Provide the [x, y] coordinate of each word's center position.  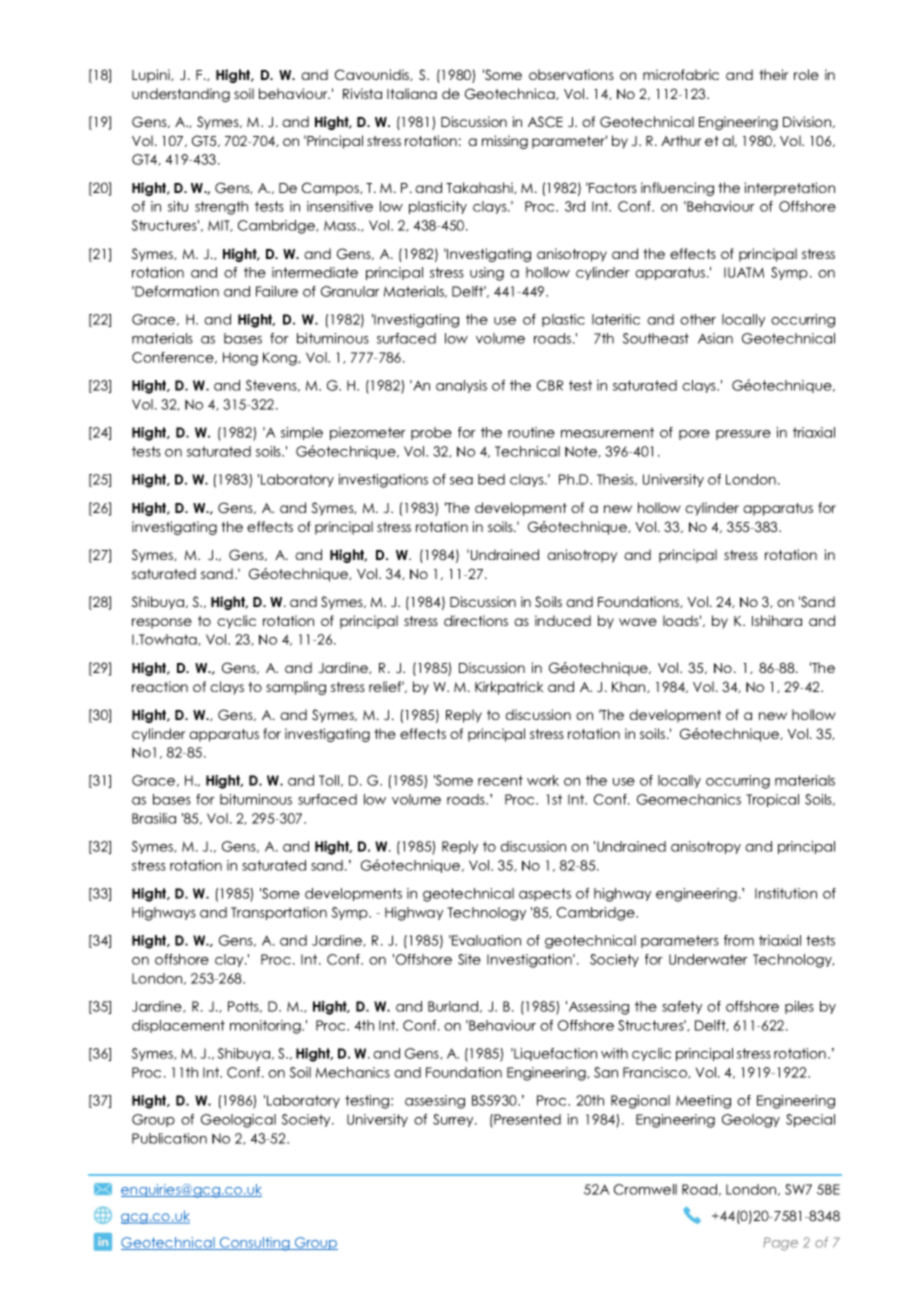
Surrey [454, 1120]
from [739, 940]
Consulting [255, 1244]
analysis [461, 386]
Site [469, 959]
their [774, 74]
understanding [181, 95]
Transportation [279, 913]
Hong [240, 359]
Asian [715, 338]
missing [505, 142]
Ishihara [777, 620]
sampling [296, 688]
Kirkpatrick [509, 688]
